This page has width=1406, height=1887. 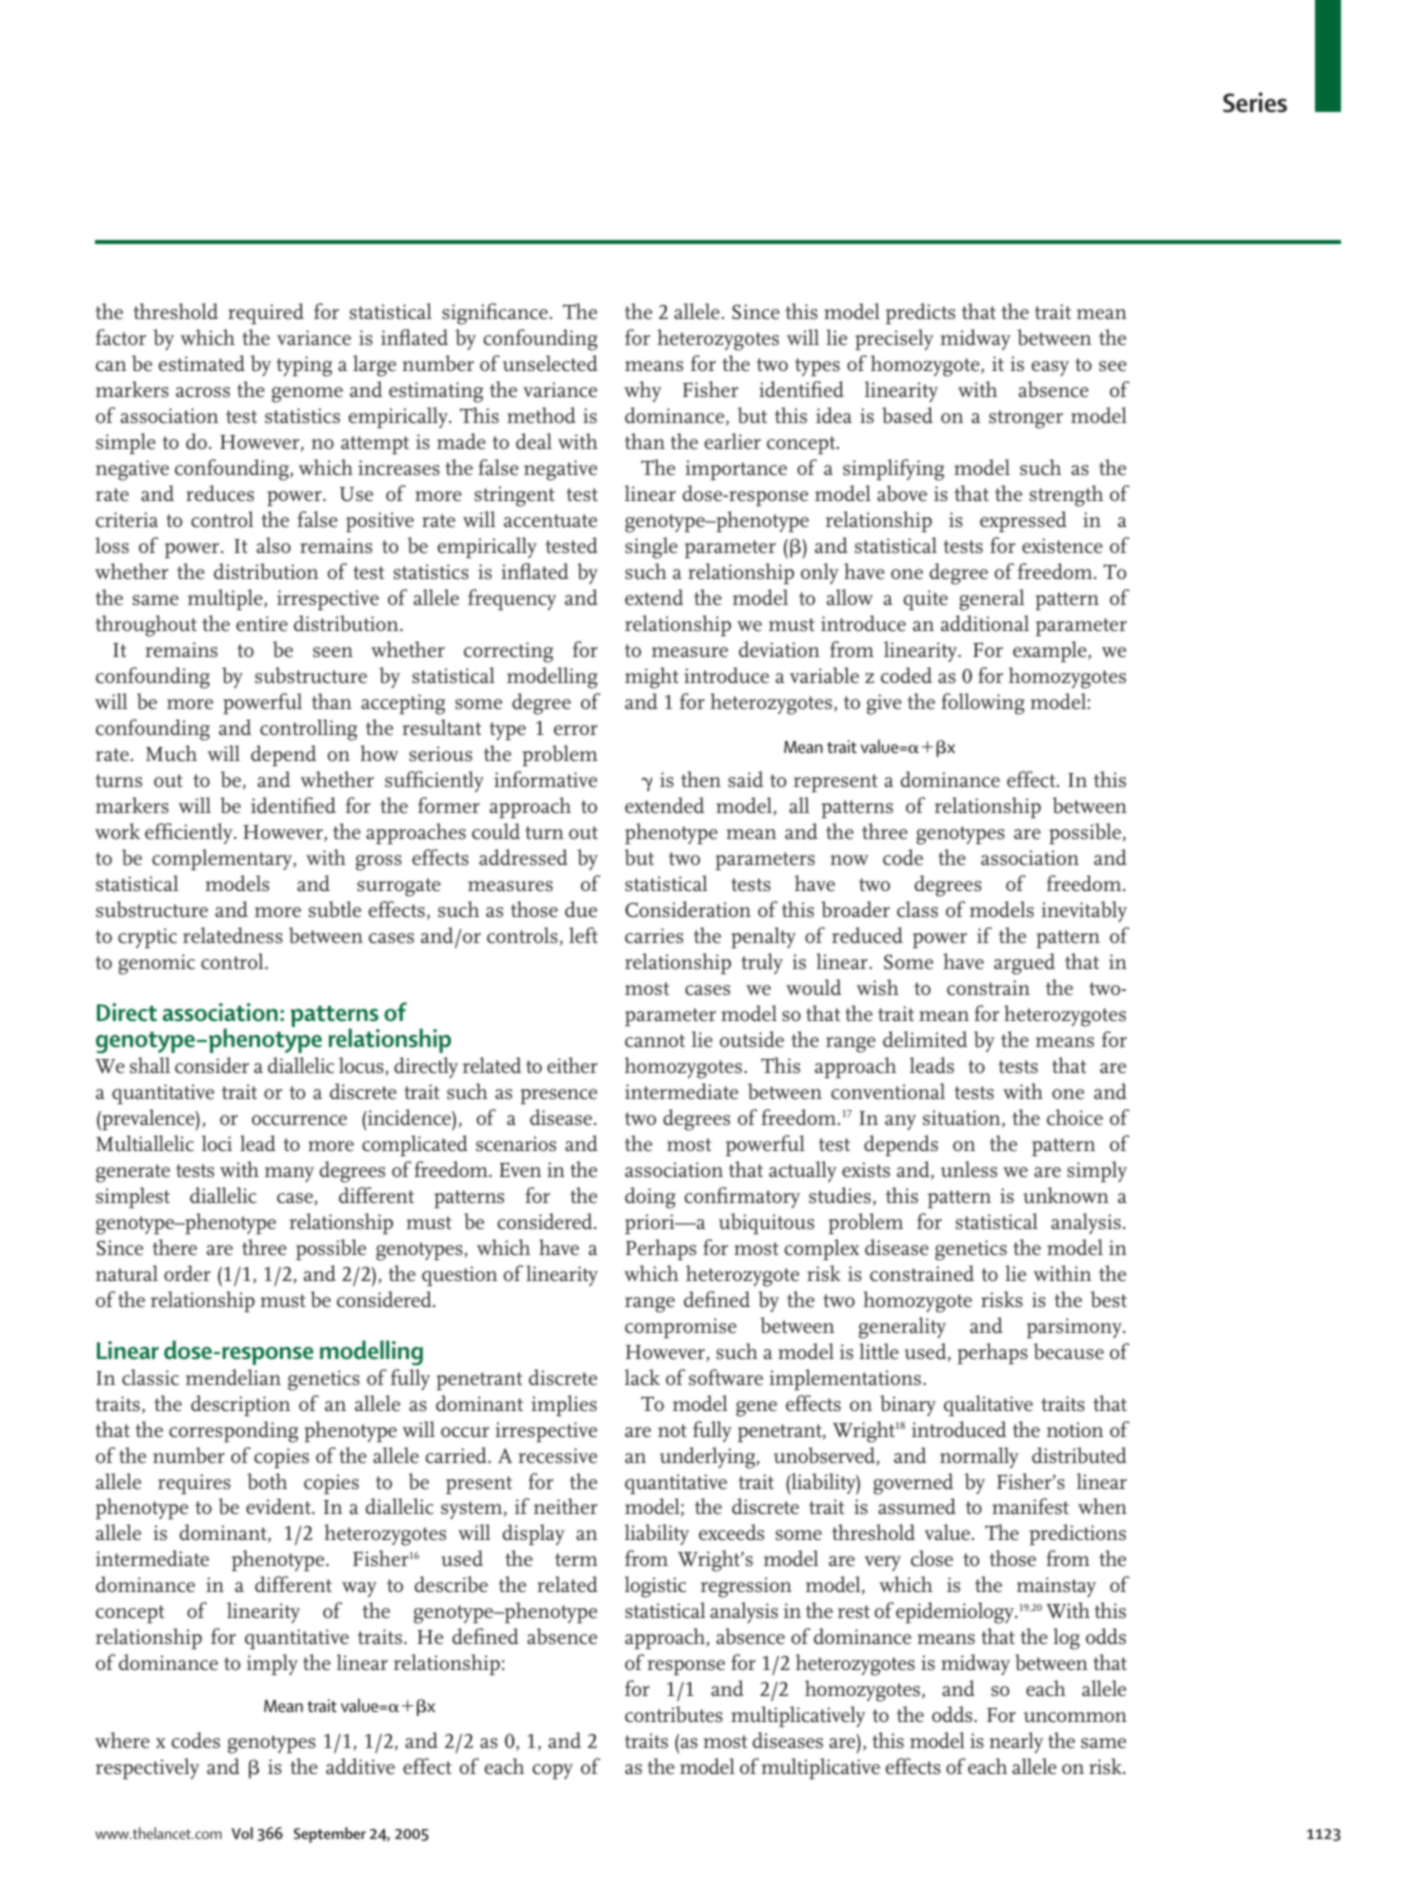 What do you see at coordinates (1062, 546) in the page?
I see `existence` at bounding box center [1062, 546].
